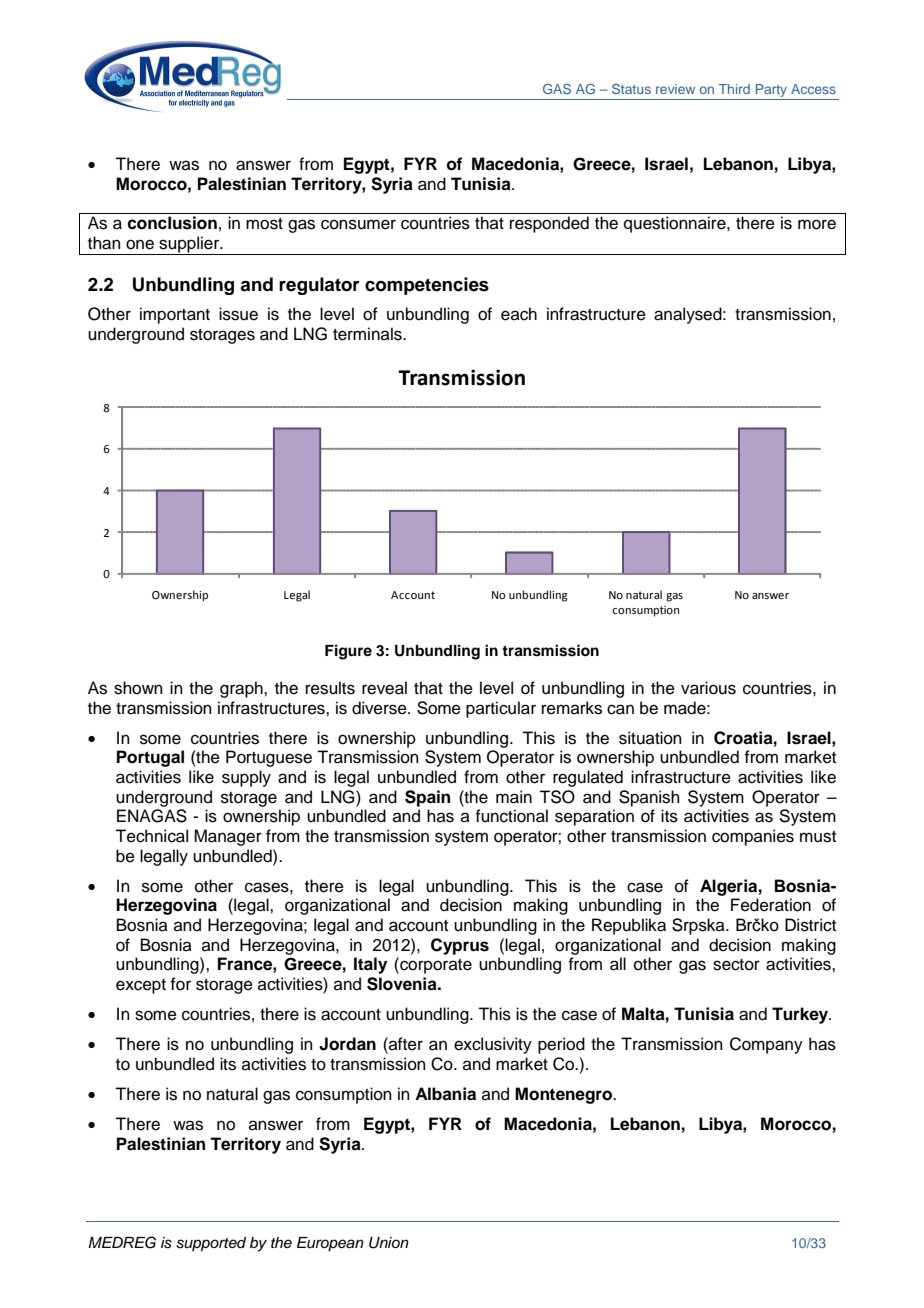 This page has height=1308, width=924. I want to click on various, so click(708, 688).
